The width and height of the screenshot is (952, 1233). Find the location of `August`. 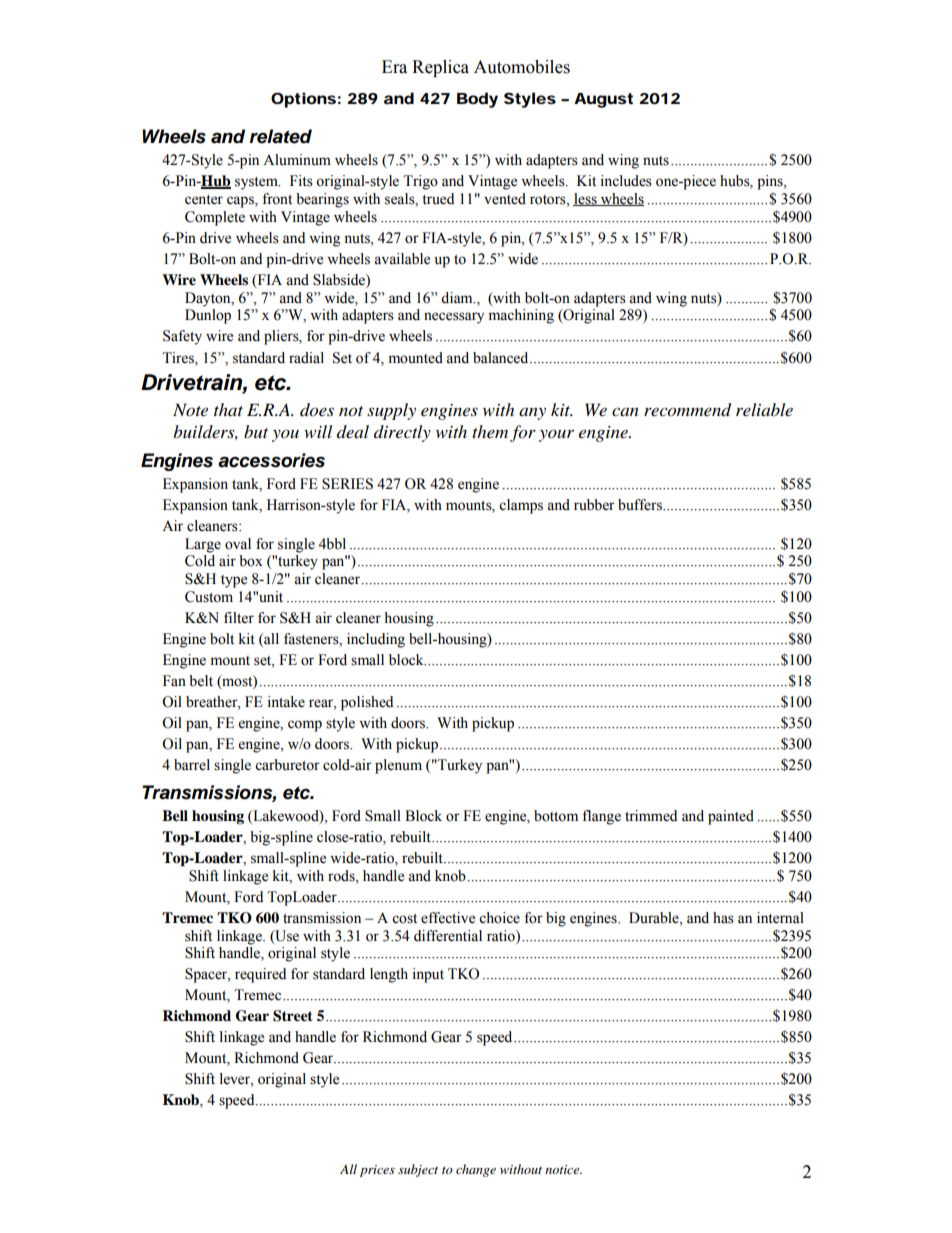

August is located at coordinates (603, 100).
